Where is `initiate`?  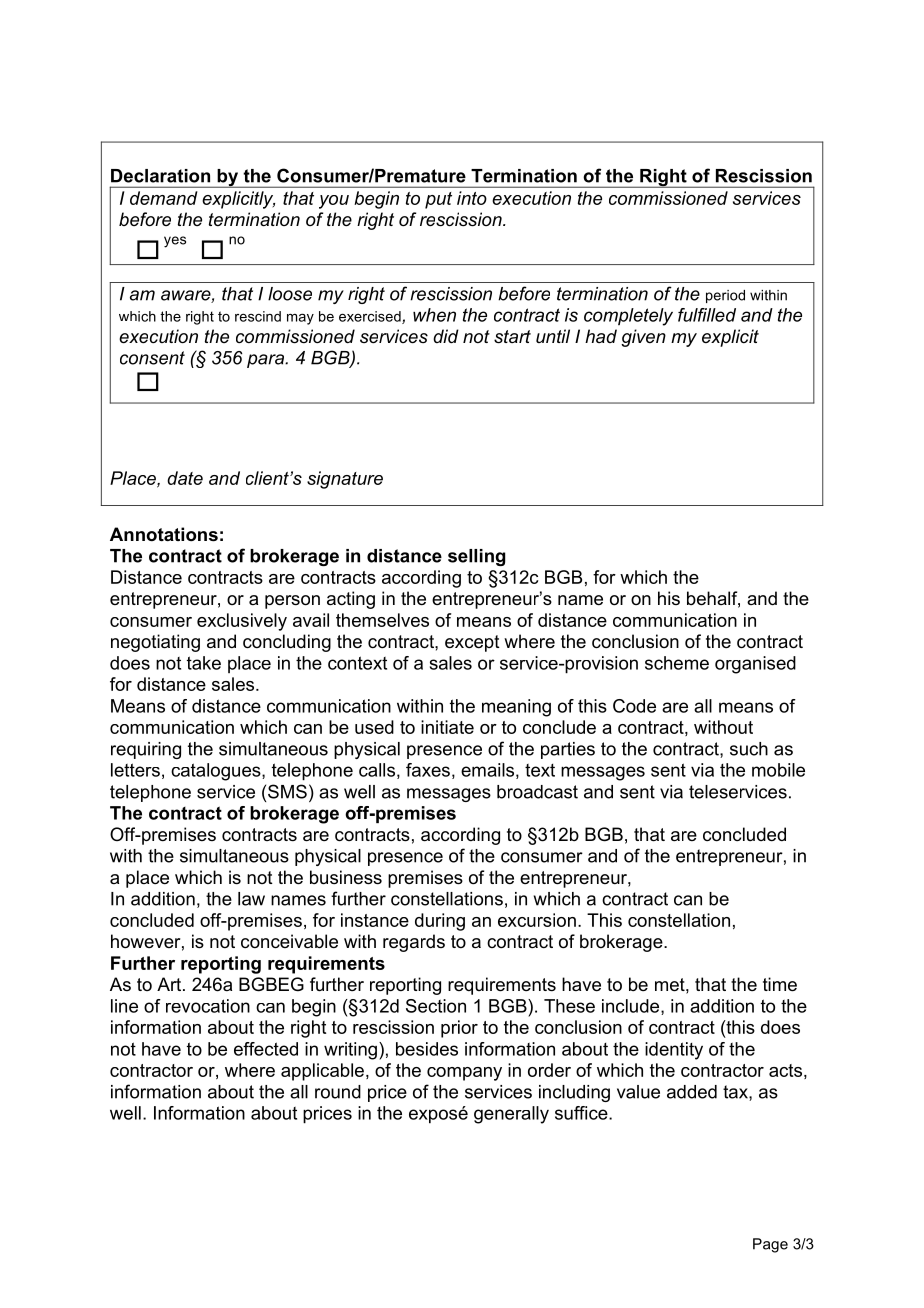 initiate is located at coordinates (447, 727).
